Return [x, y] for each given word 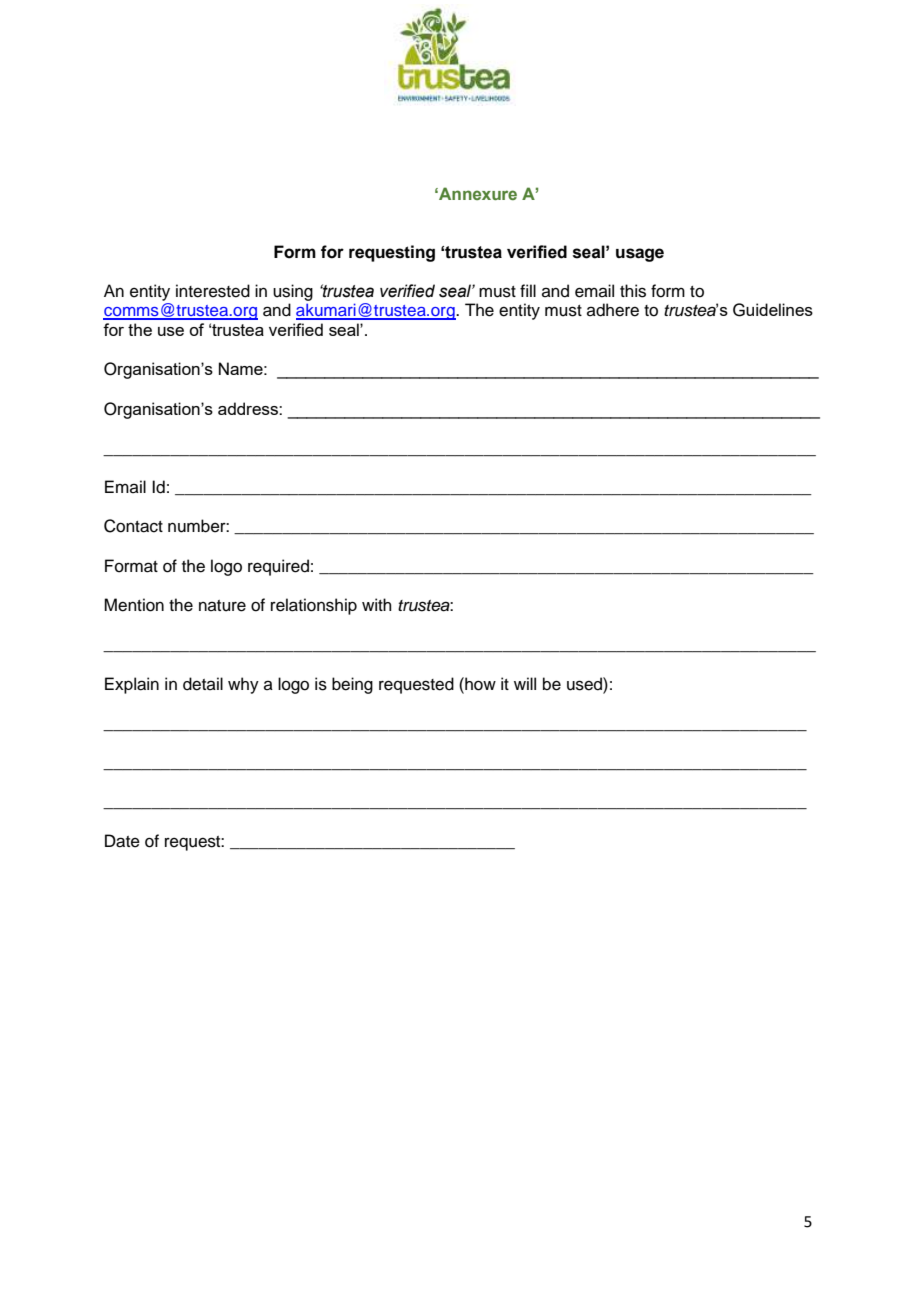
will [525, 683]
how [479, 684]
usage [640, 255]
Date [122, 841]
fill [528, 290]
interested [213, 291]
